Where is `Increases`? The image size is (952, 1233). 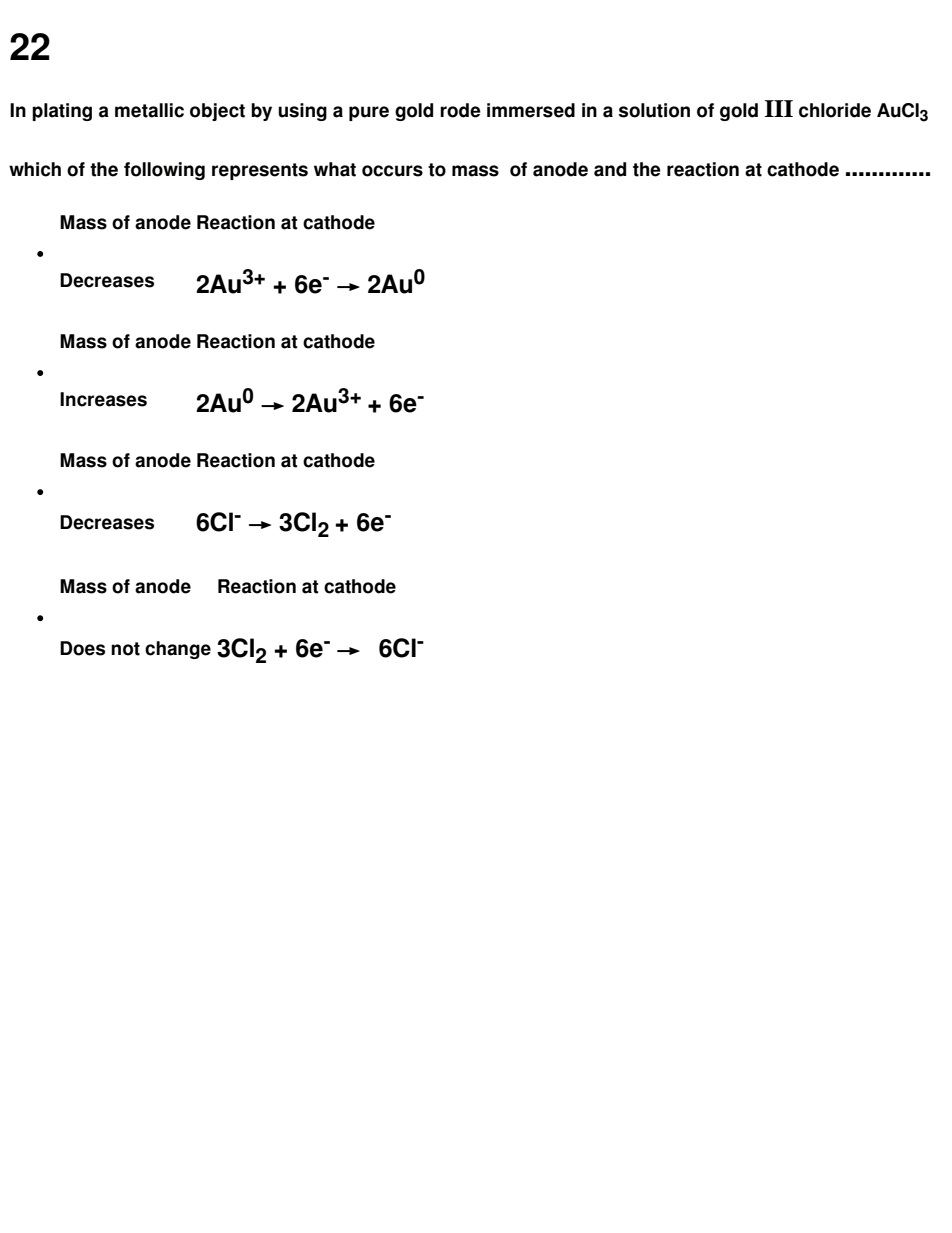
Increases is located at coordinates (103, 399).
